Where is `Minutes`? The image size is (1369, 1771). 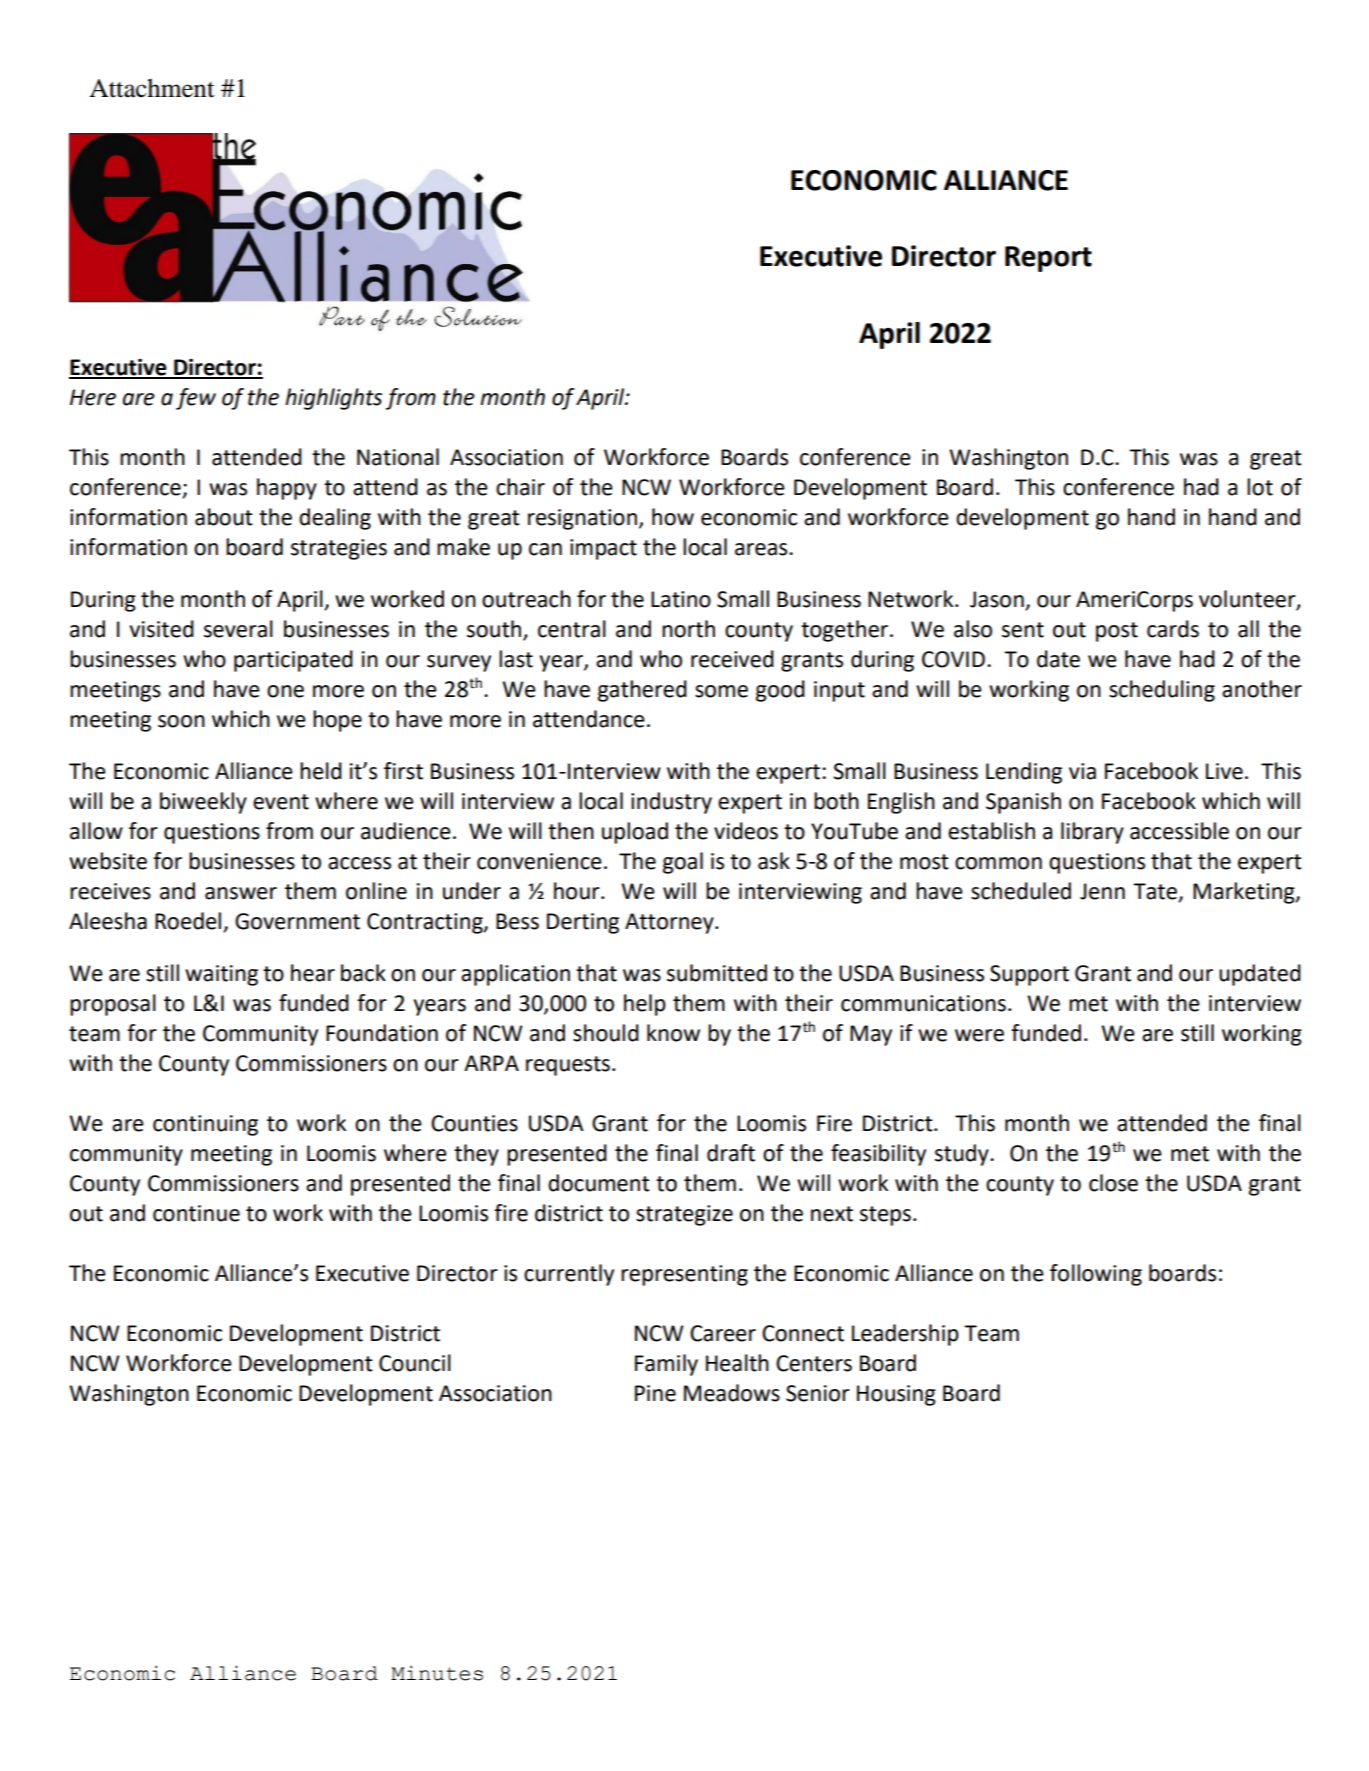 Minutes is located at coordinates (437, 1673).
